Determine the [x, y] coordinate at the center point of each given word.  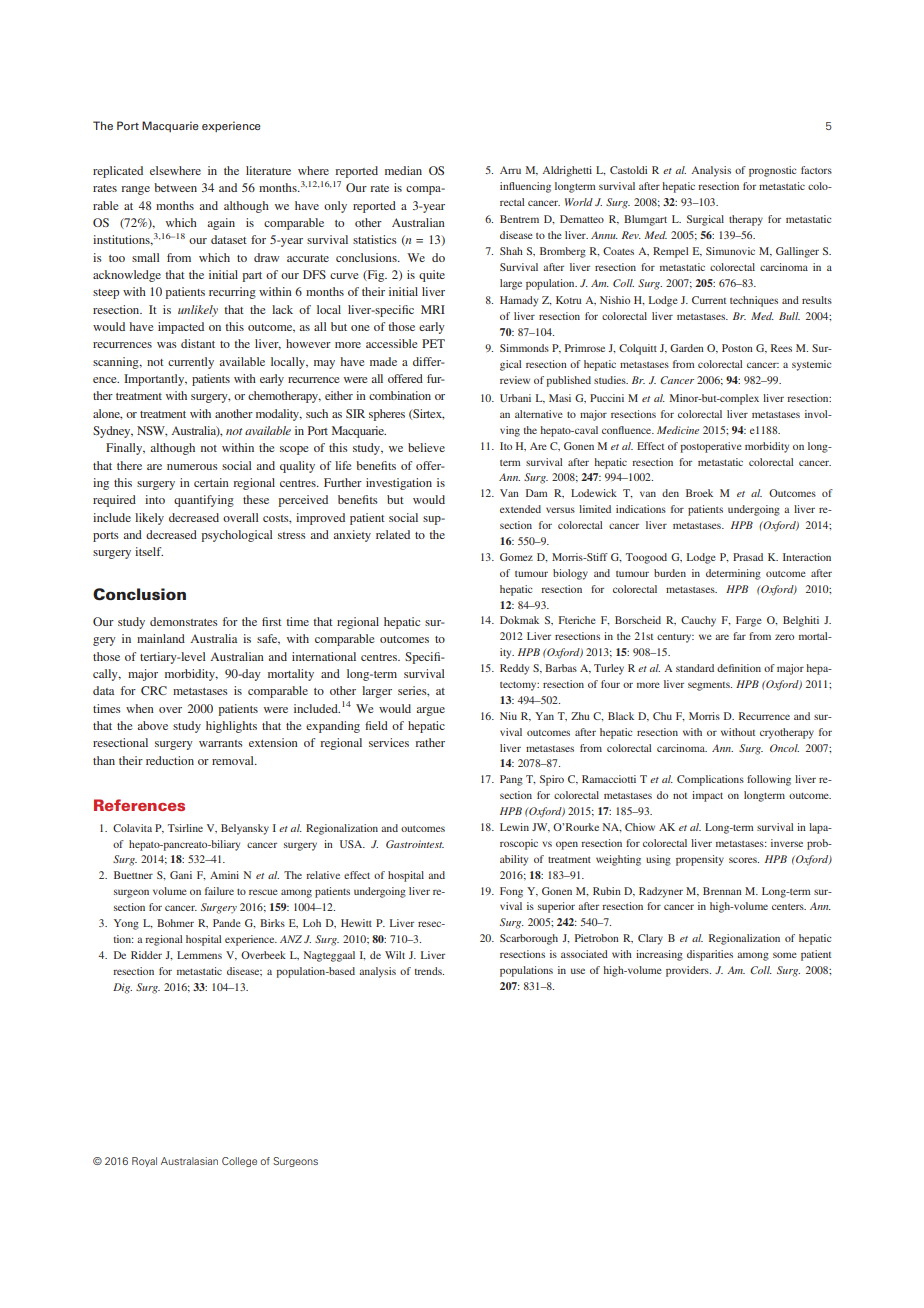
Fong [511, 892]
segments [710, 686]
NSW [152, 431]
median [403, 170]
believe [426, 447]
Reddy [514, 669]
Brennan [722, 891]
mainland [161, 638]
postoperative [711, 447]
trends [429, 971]
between [175, 187]
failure [219, 891]
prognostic [772, 171]
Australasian [189, 1161]
